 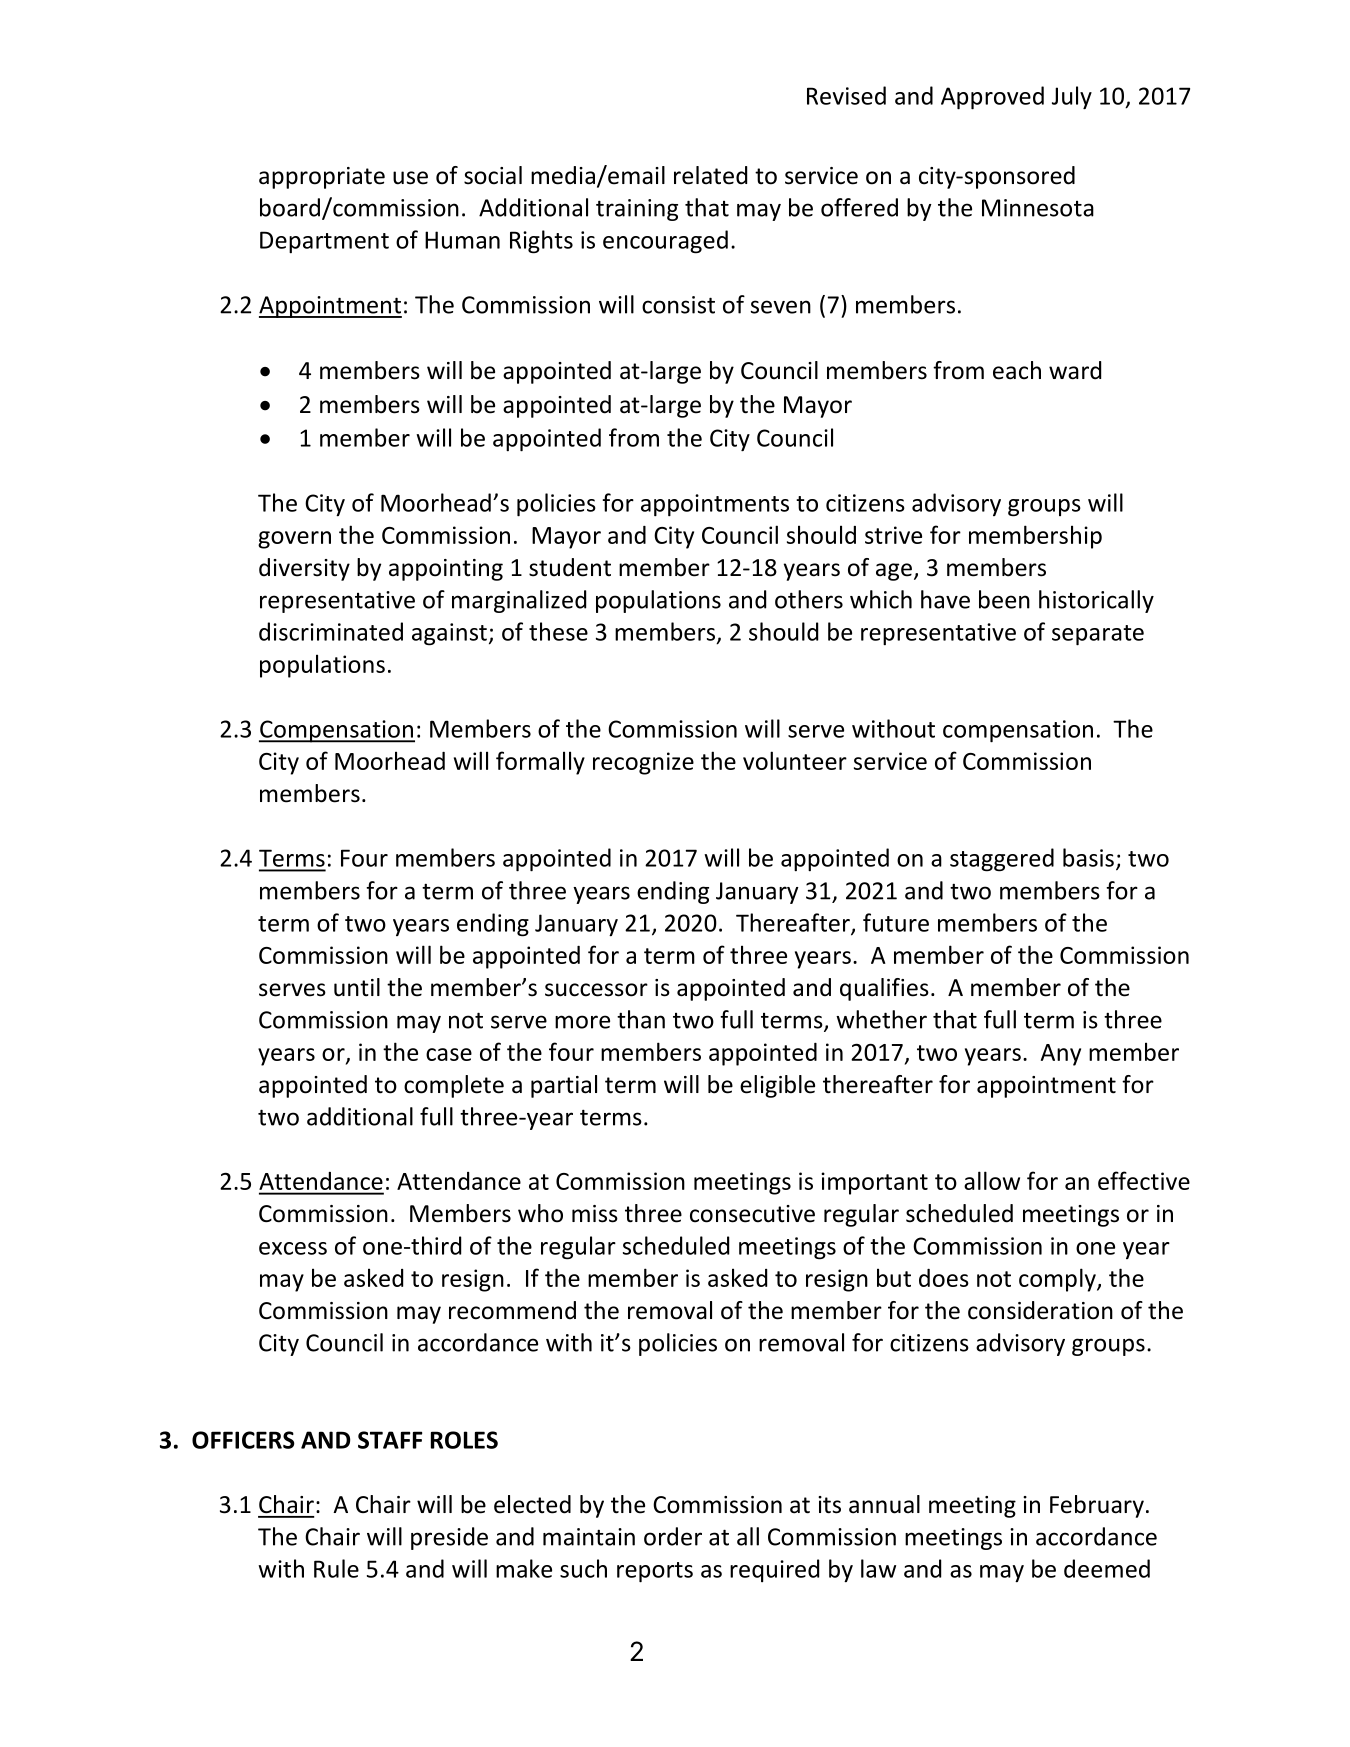 I want to click on student, so click(x=570, y=567).
